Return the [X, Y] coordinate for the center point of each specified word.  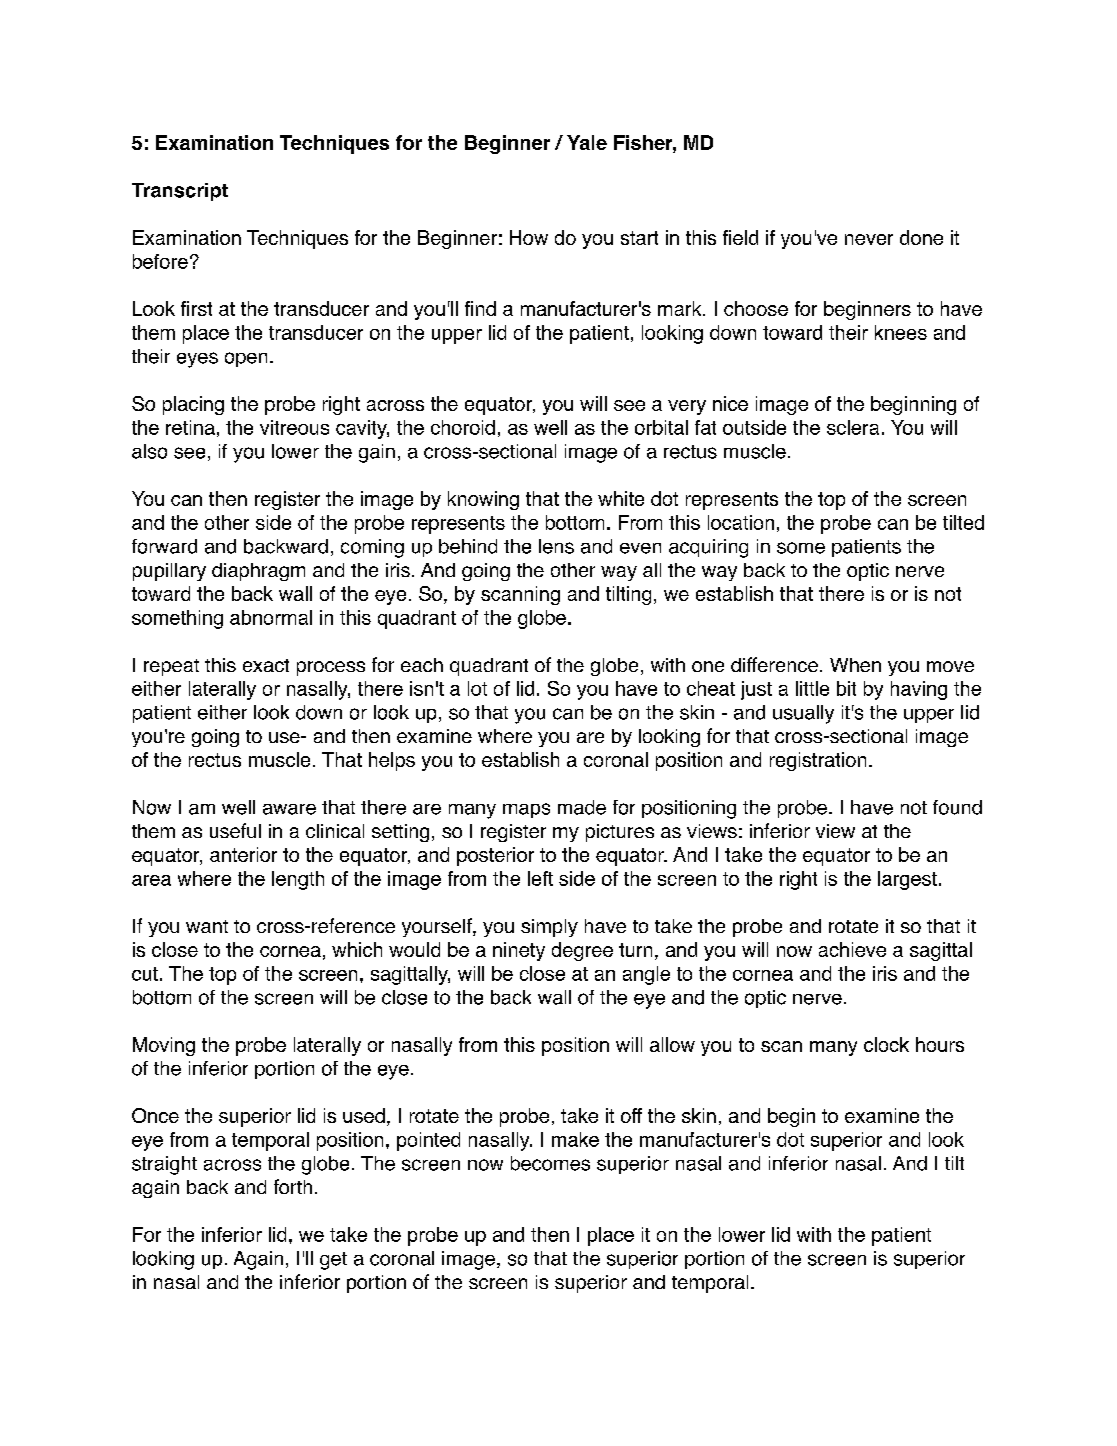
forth [293, 1186]
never [869, 239]
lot [477, 688]
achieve [852, 949]
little [812, 688]
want [207, 926]
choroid [463, 427]
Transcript [180, 192]
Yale [587, 142]
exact [266, 665]
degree [582, 951]
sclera [853, 427]
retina [190, 427]
